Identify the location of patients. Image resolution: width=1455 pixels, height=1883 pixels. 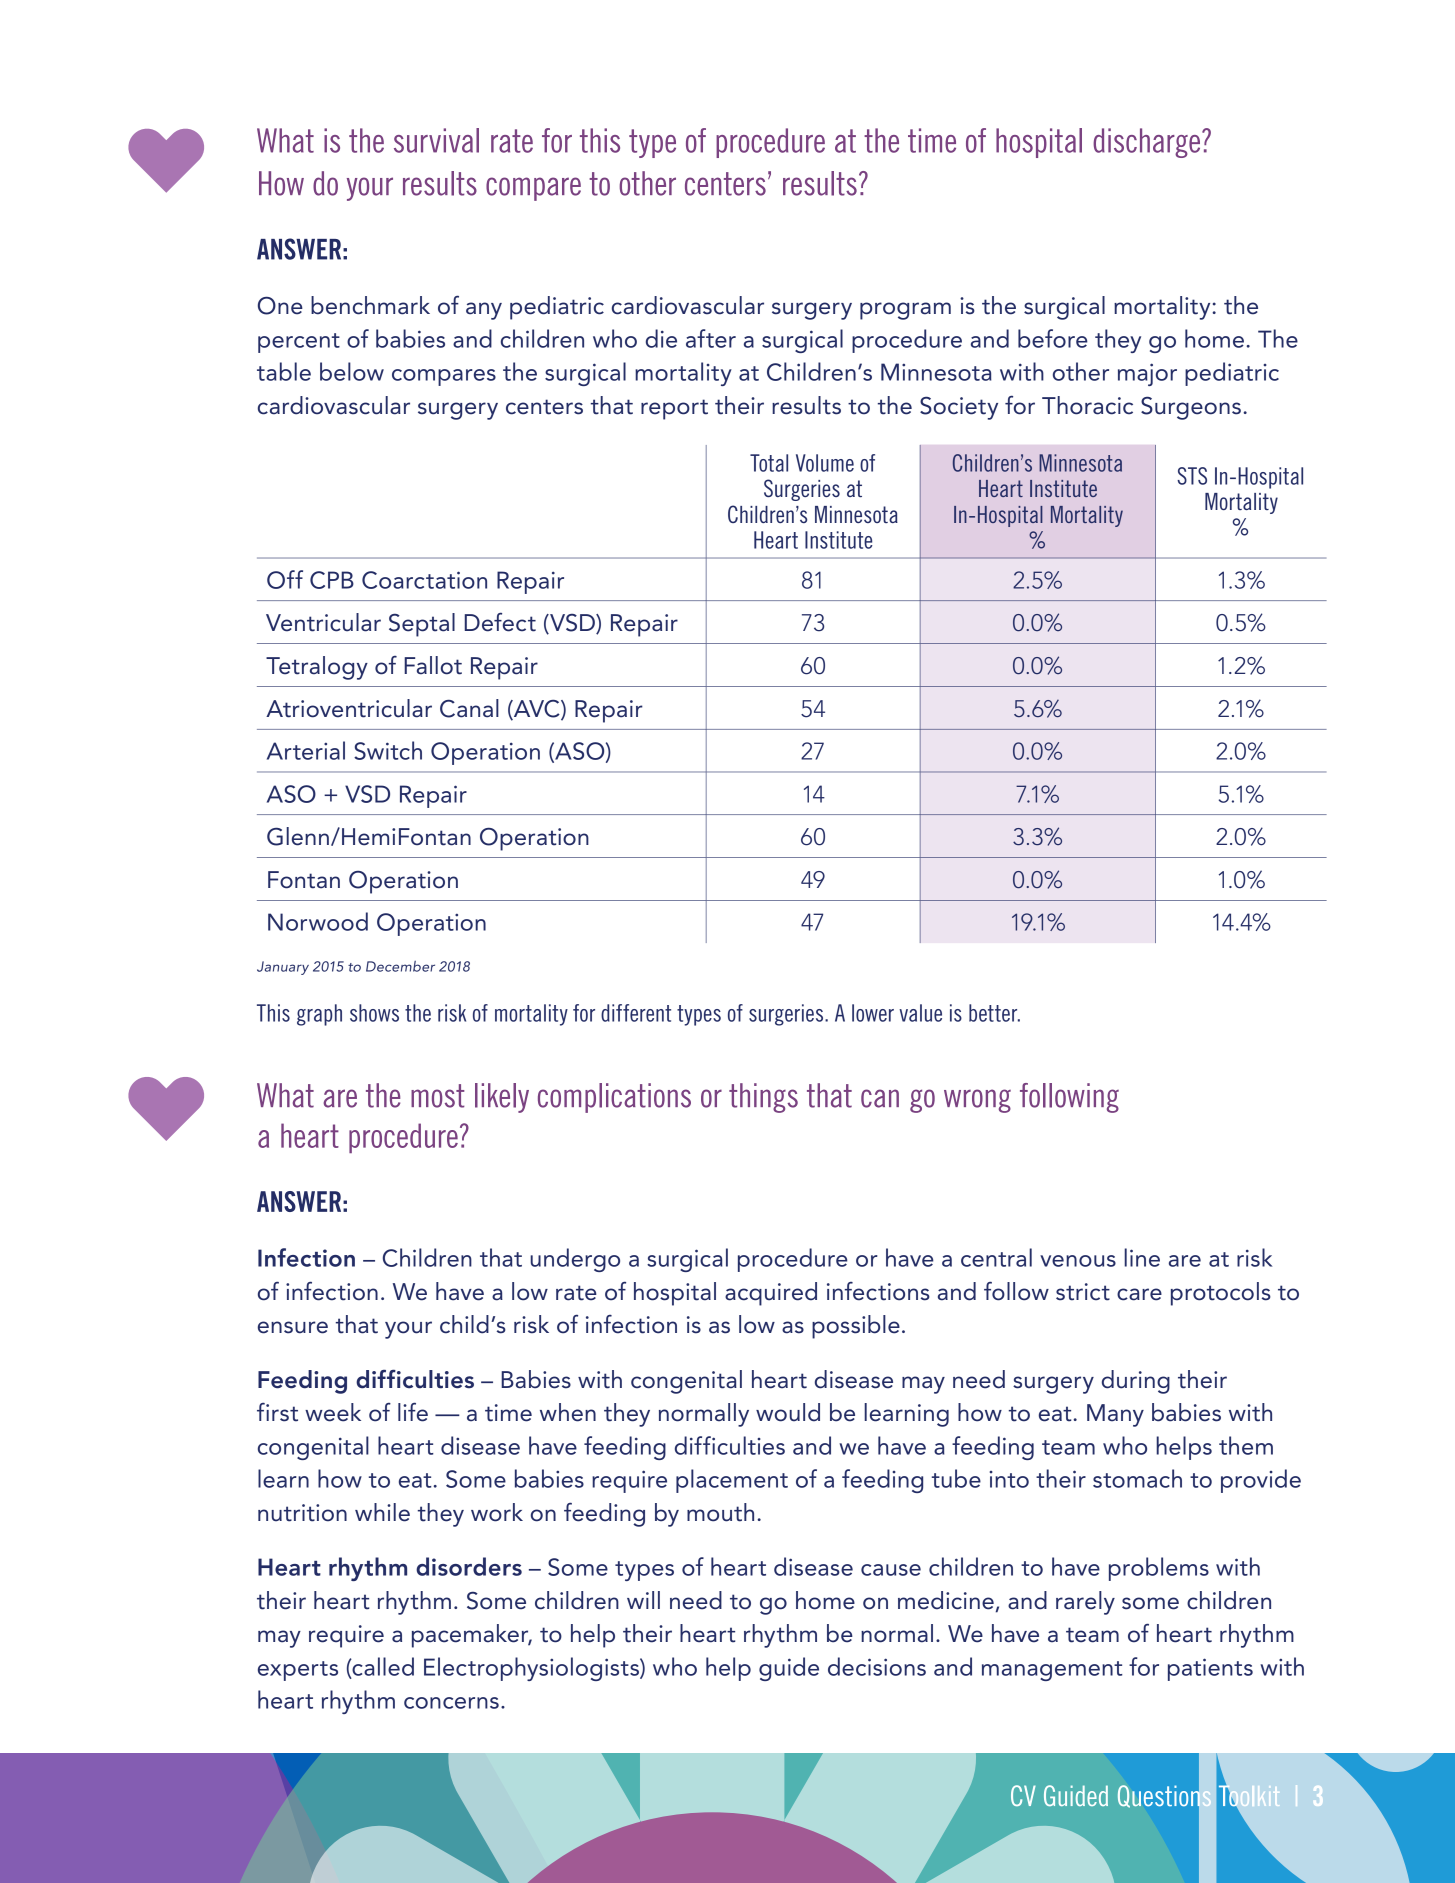
(1210, 1669).
